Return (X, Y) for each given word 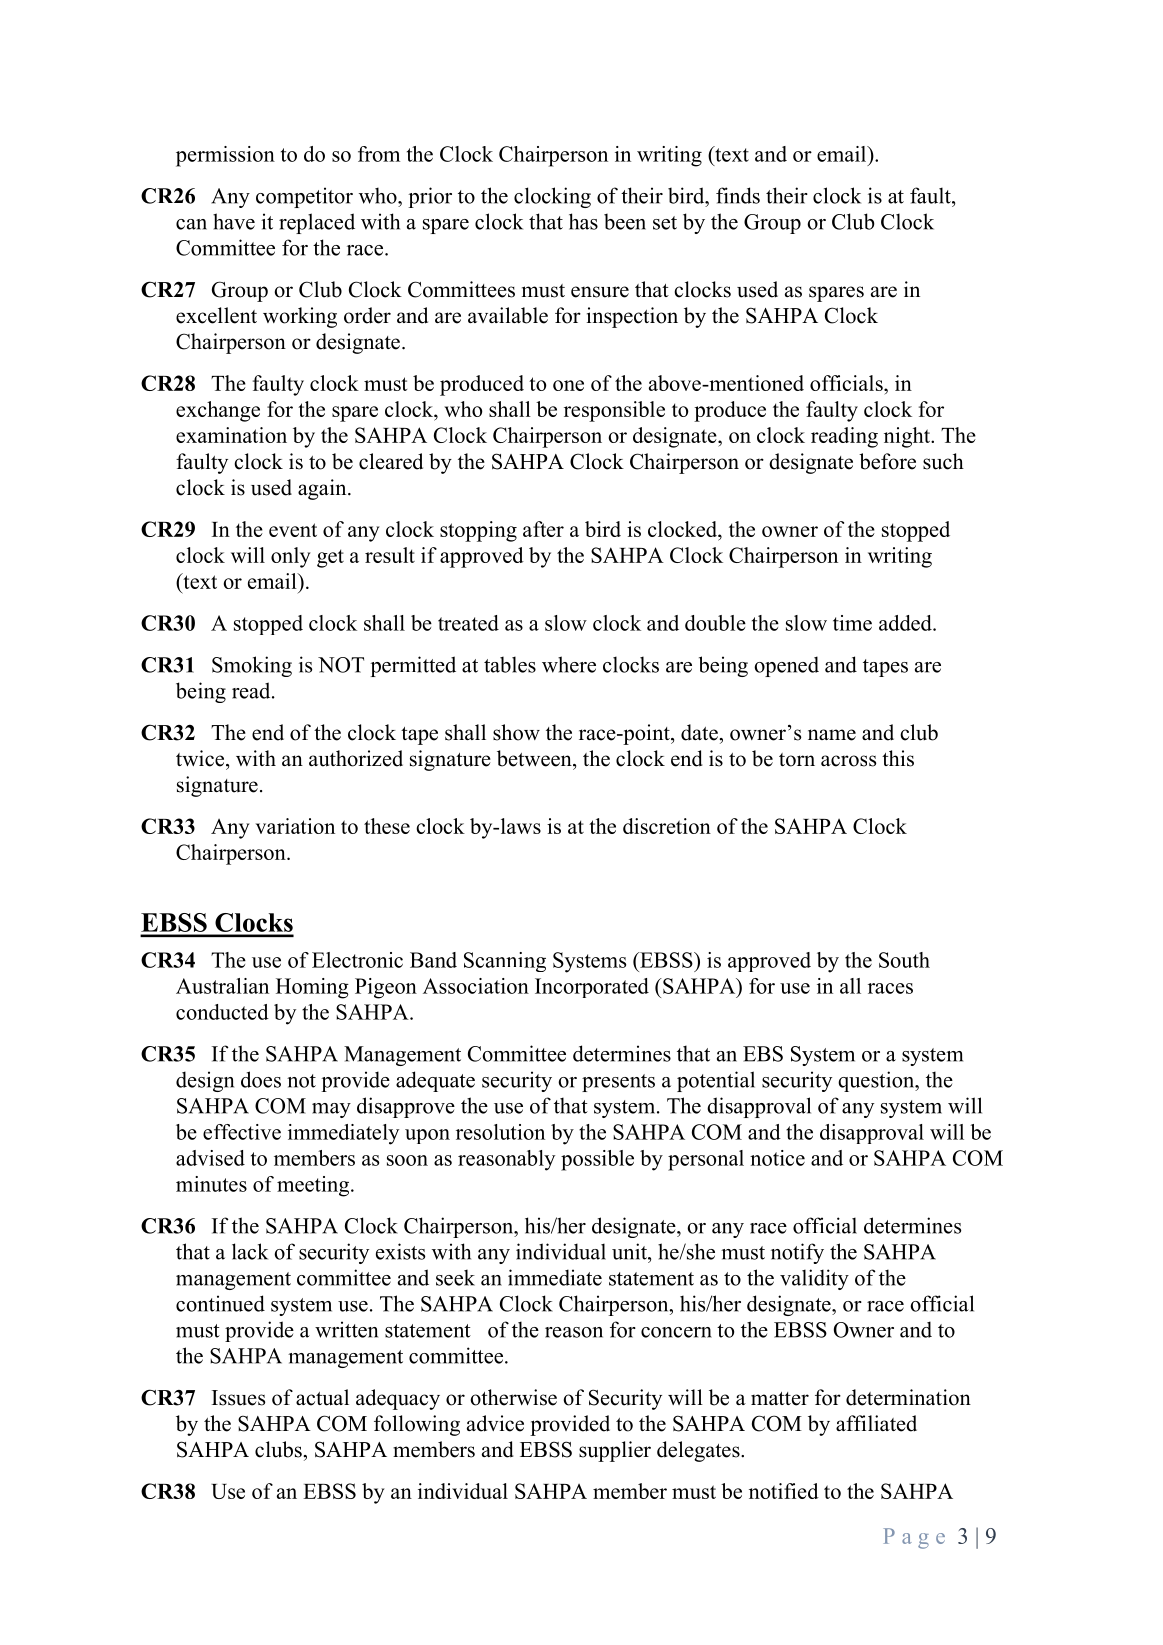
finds (738, 195)
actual (322, 1397)
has (583, 221)
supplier (615, 1451)
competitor (304, 197)
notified (784, 1491)
